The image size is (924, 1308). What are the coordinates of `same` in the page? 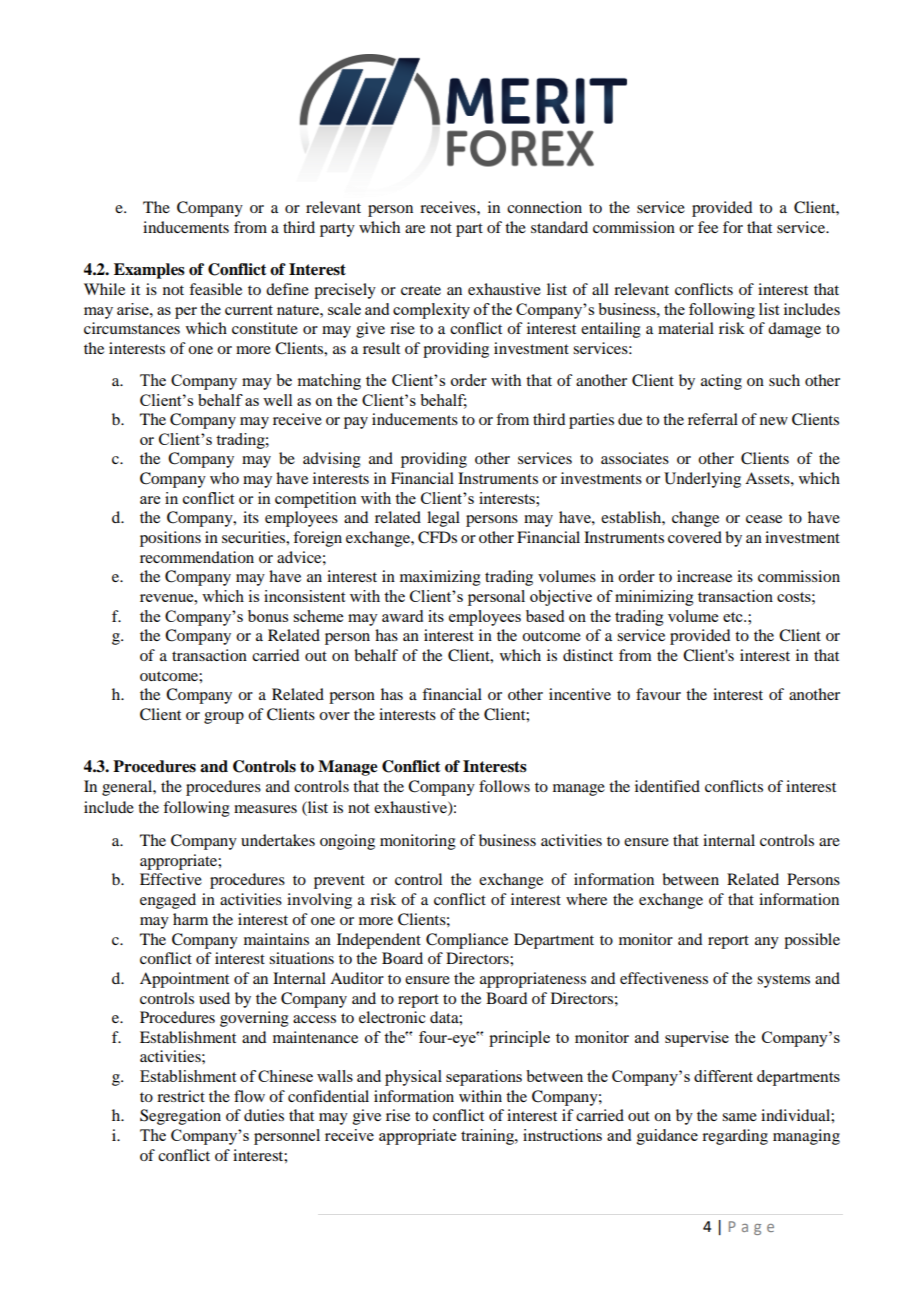 It's located at (739, 1117).
